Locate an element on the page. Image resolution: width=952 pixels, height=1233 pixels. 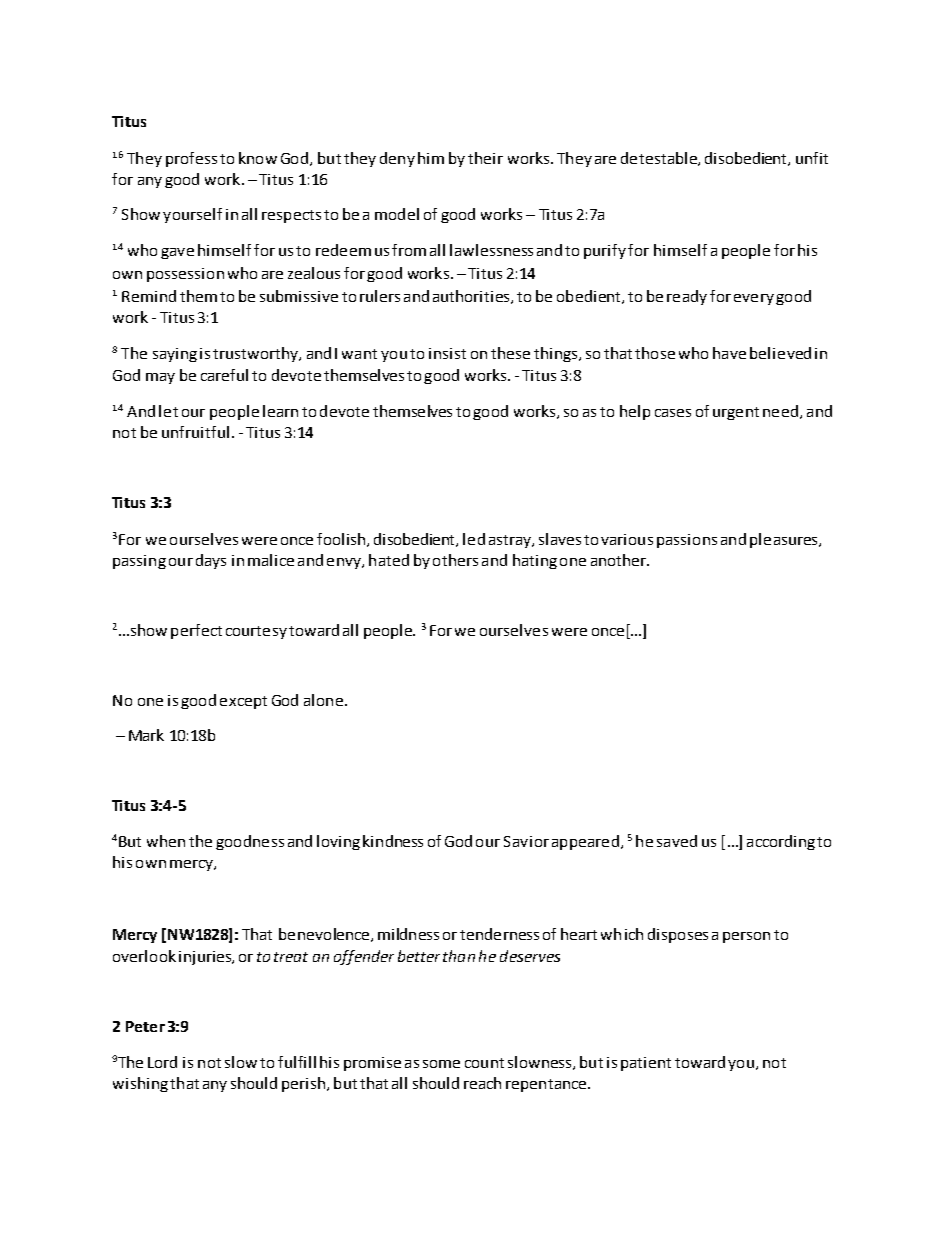
profess is located at coordinates (191, 159).
